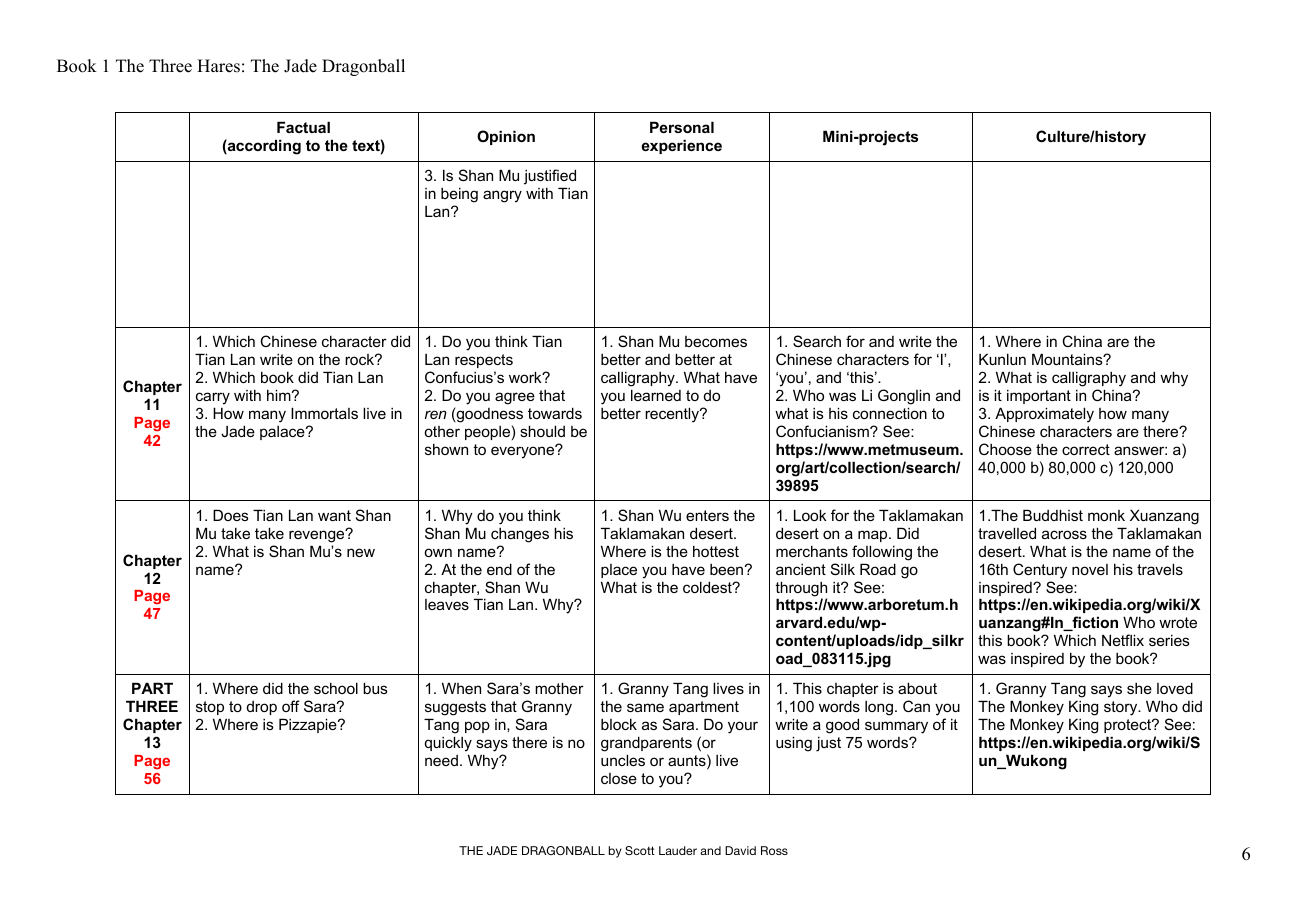 This image has height=924, width=1308. What do you see at coordinates (441, 760) in the image?
I see `need` at bounding box center [441, 760].
